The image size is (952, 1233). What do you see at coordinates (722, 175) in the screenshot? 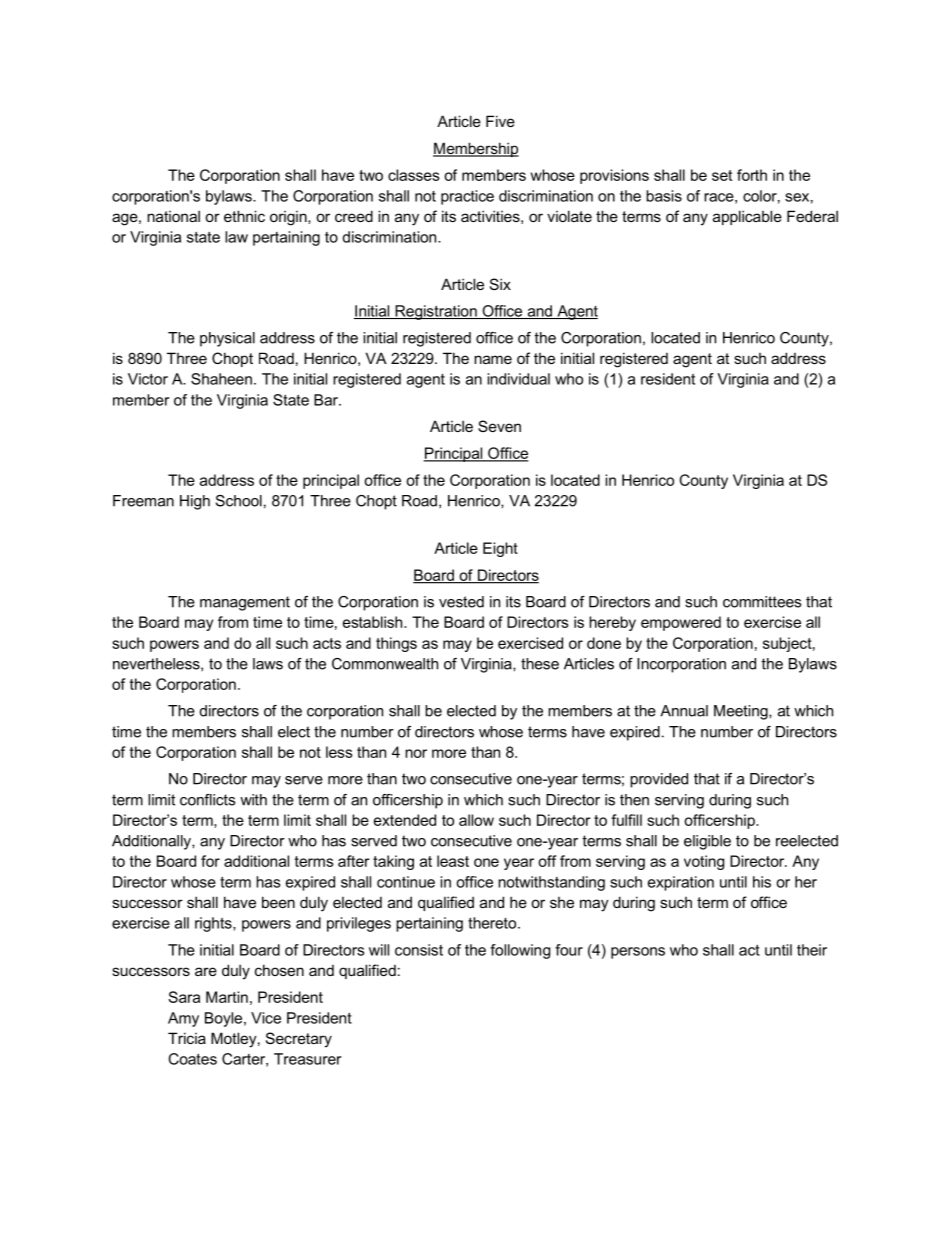
I see `set` at bounding box center [722, 175].
